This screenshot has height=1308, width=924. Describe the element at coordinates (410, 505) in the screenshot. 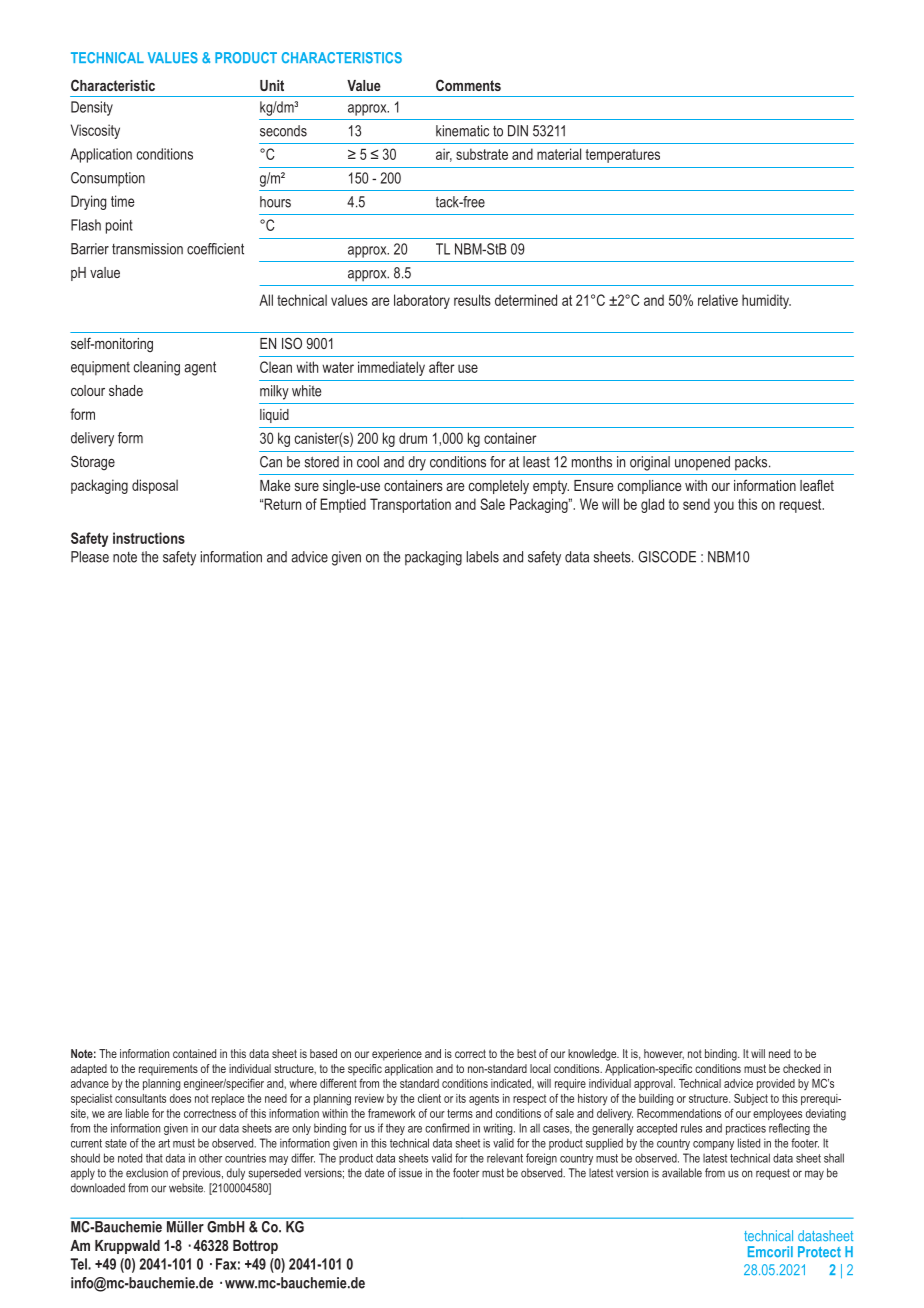

I see `Transportation` at that location.
